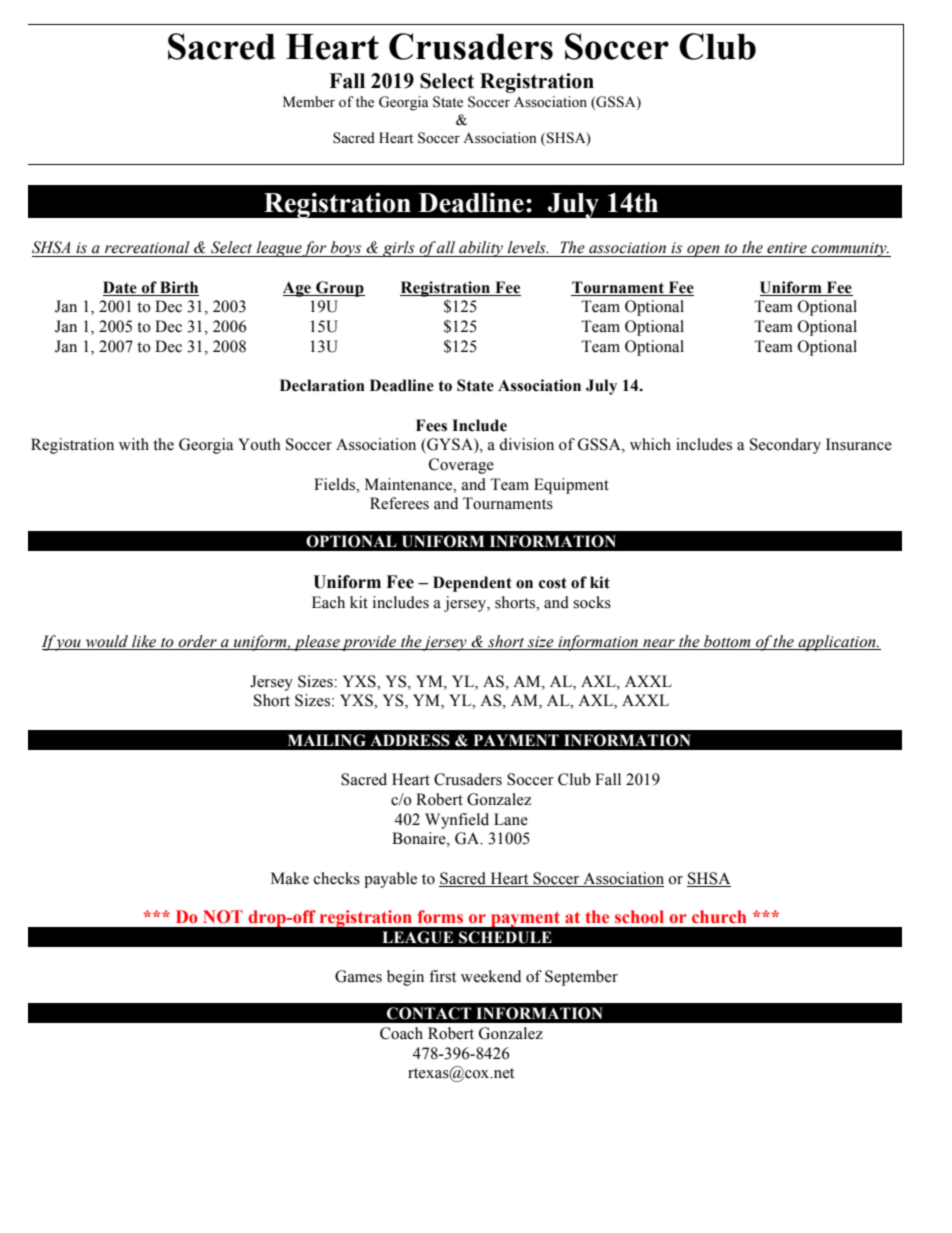  What do you see at coordinates (481, 249) in the screenshot?
I see `ability` at bounding box center [481, 249].
